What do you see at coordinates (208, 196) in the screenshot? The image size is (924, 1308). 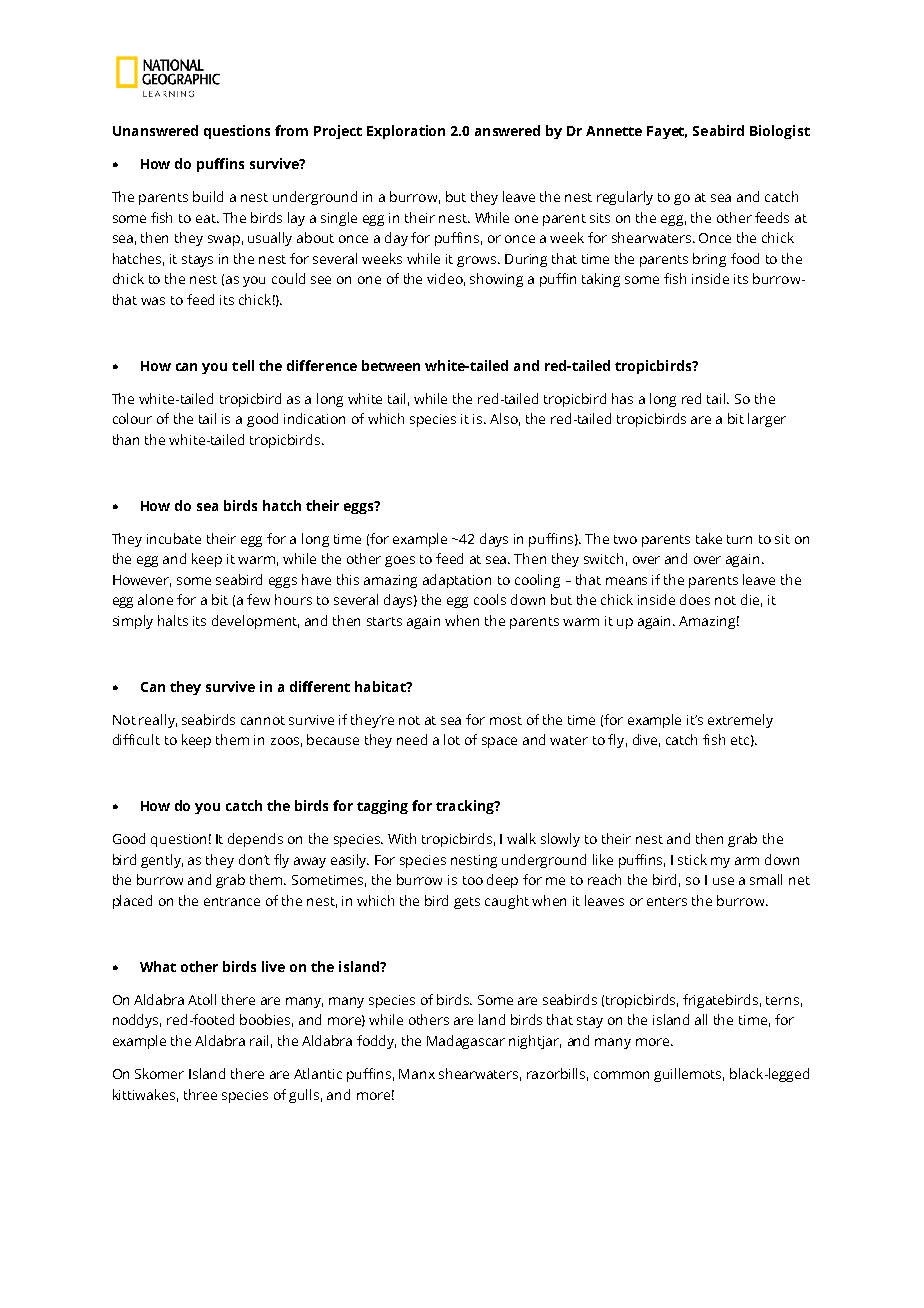 I see `build` at bounding box center [208, 196].
